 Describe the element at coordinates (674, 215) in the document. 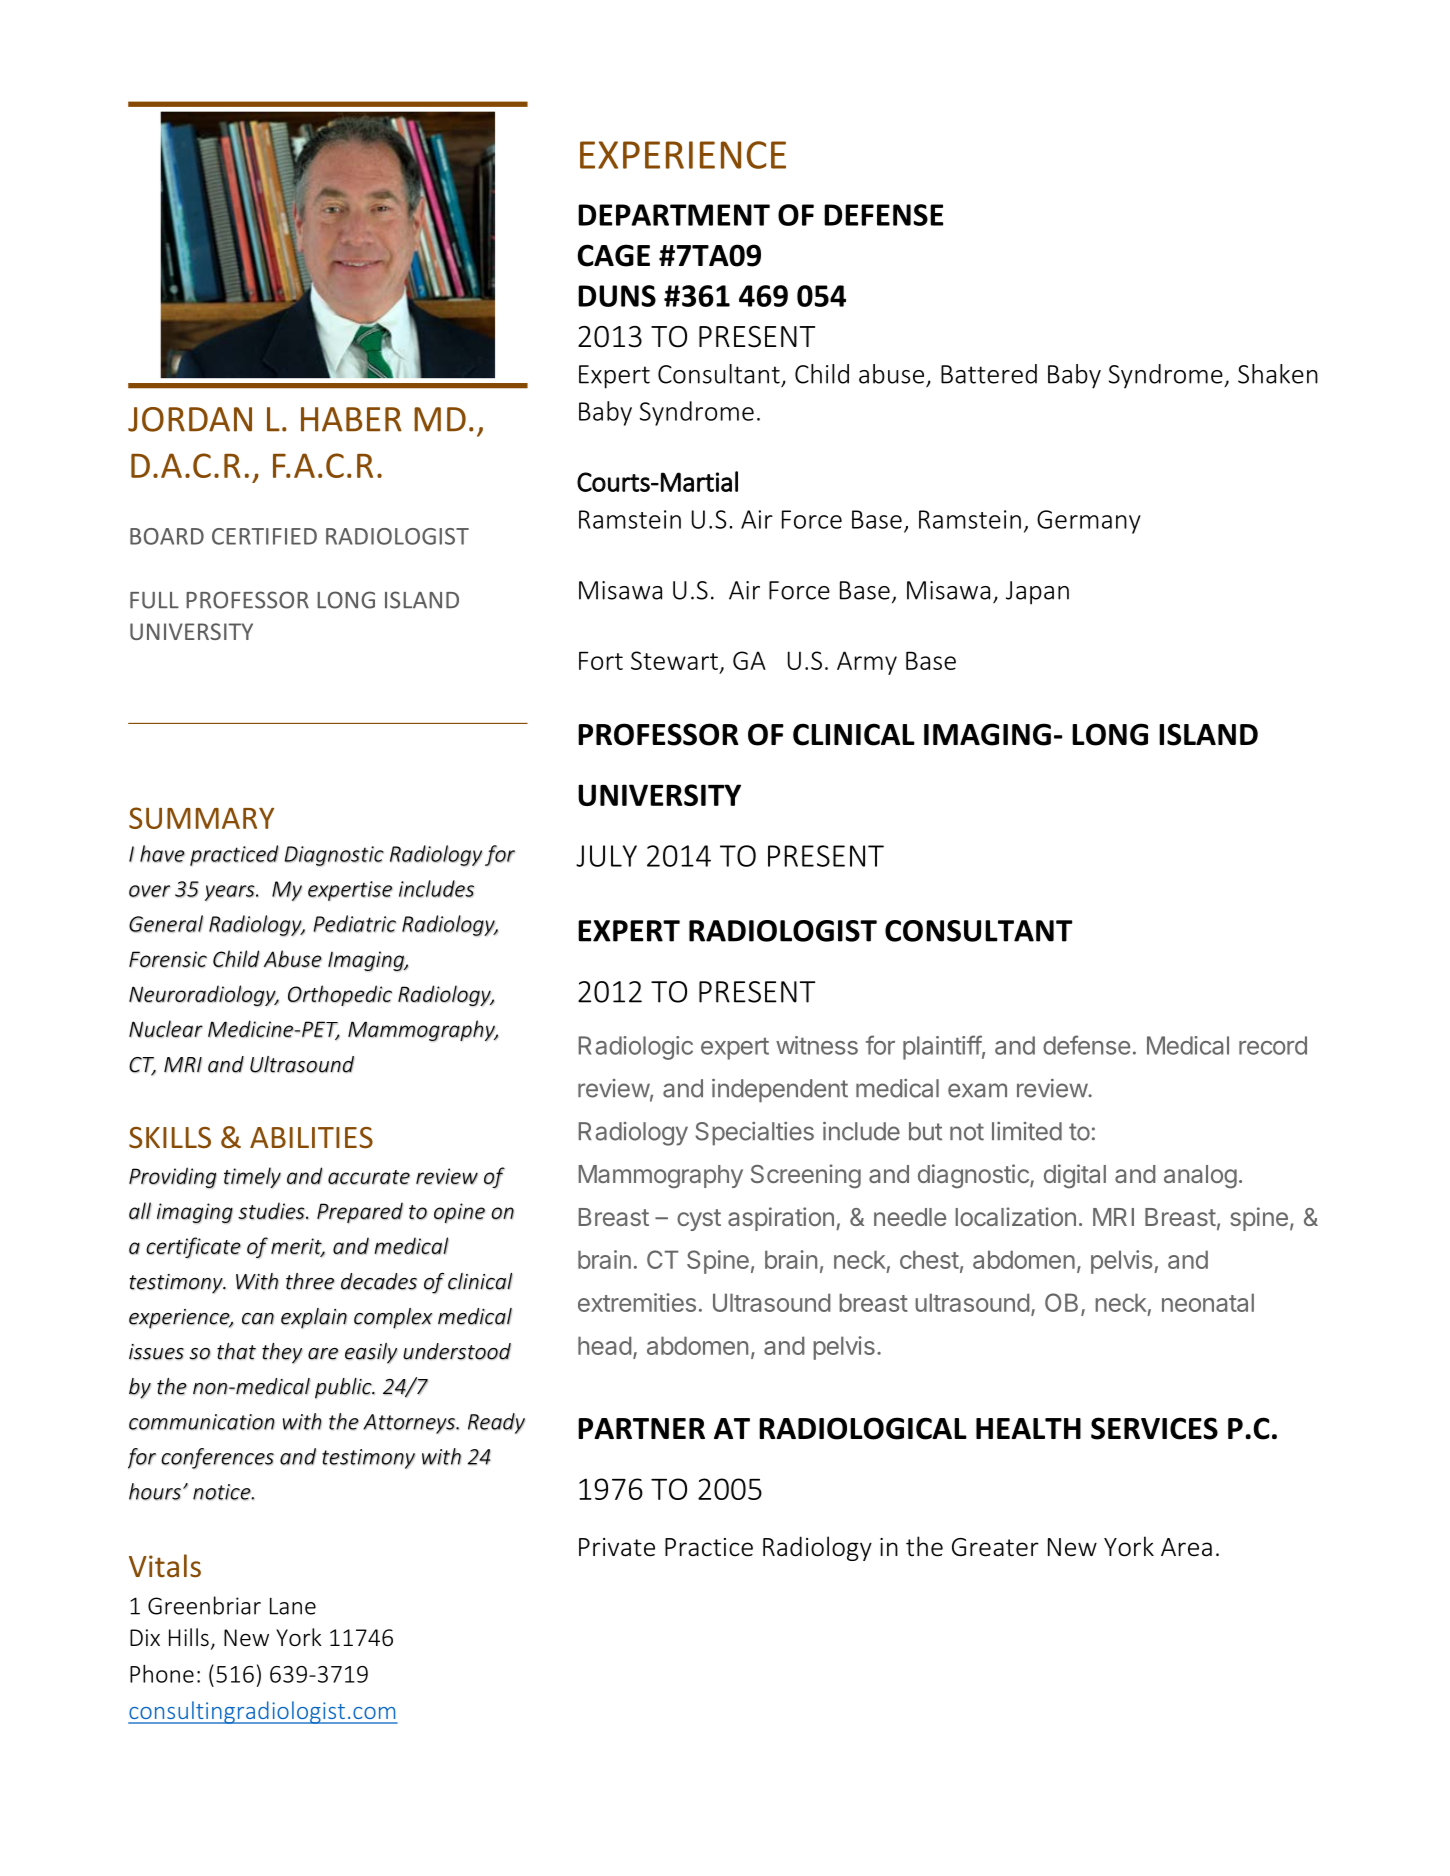

I see `DEPARTMENT` at that location.
